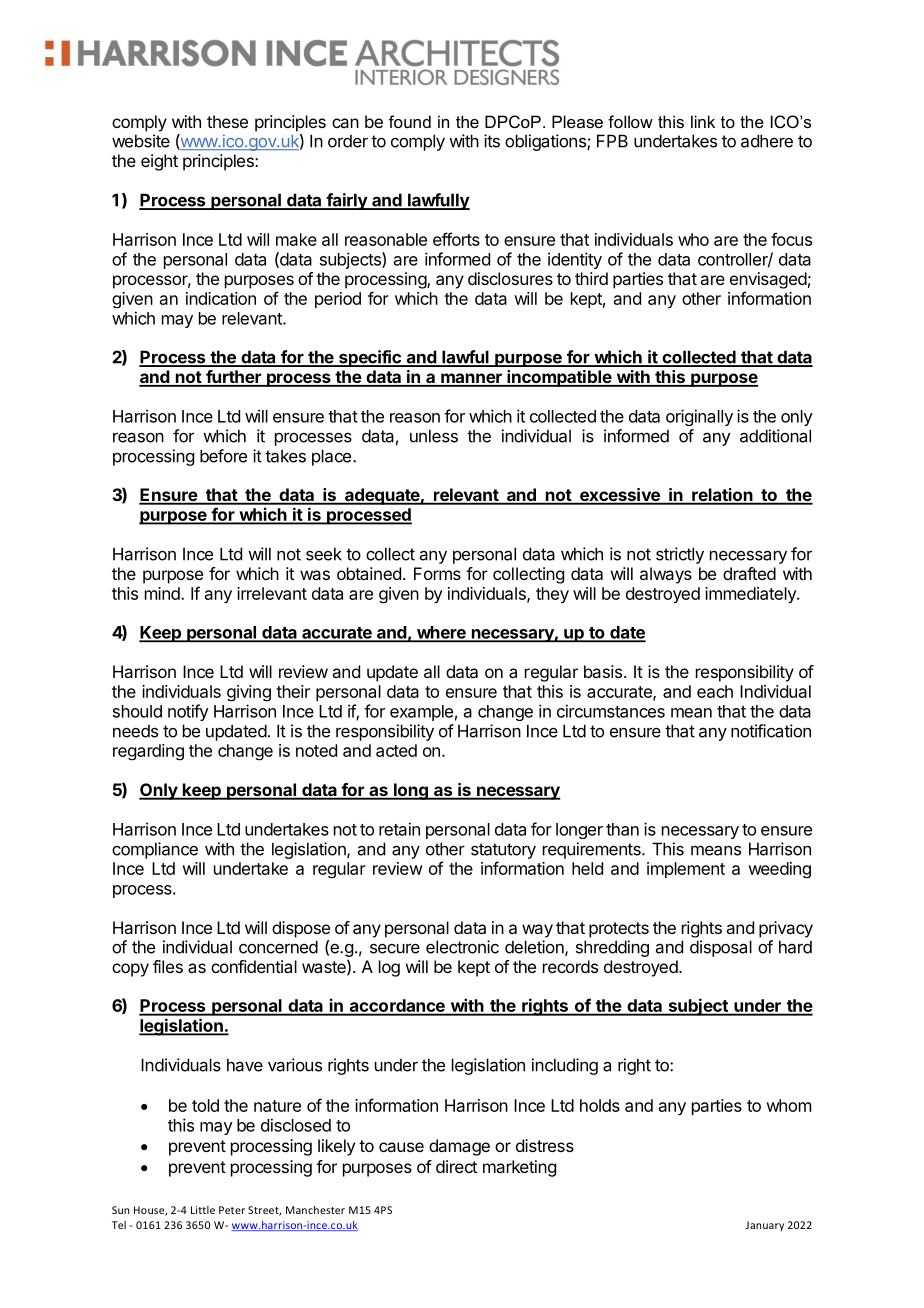  What do you see at coordinates (492, 141) in the page?
I see `its` at bounding box center [492, 141].
